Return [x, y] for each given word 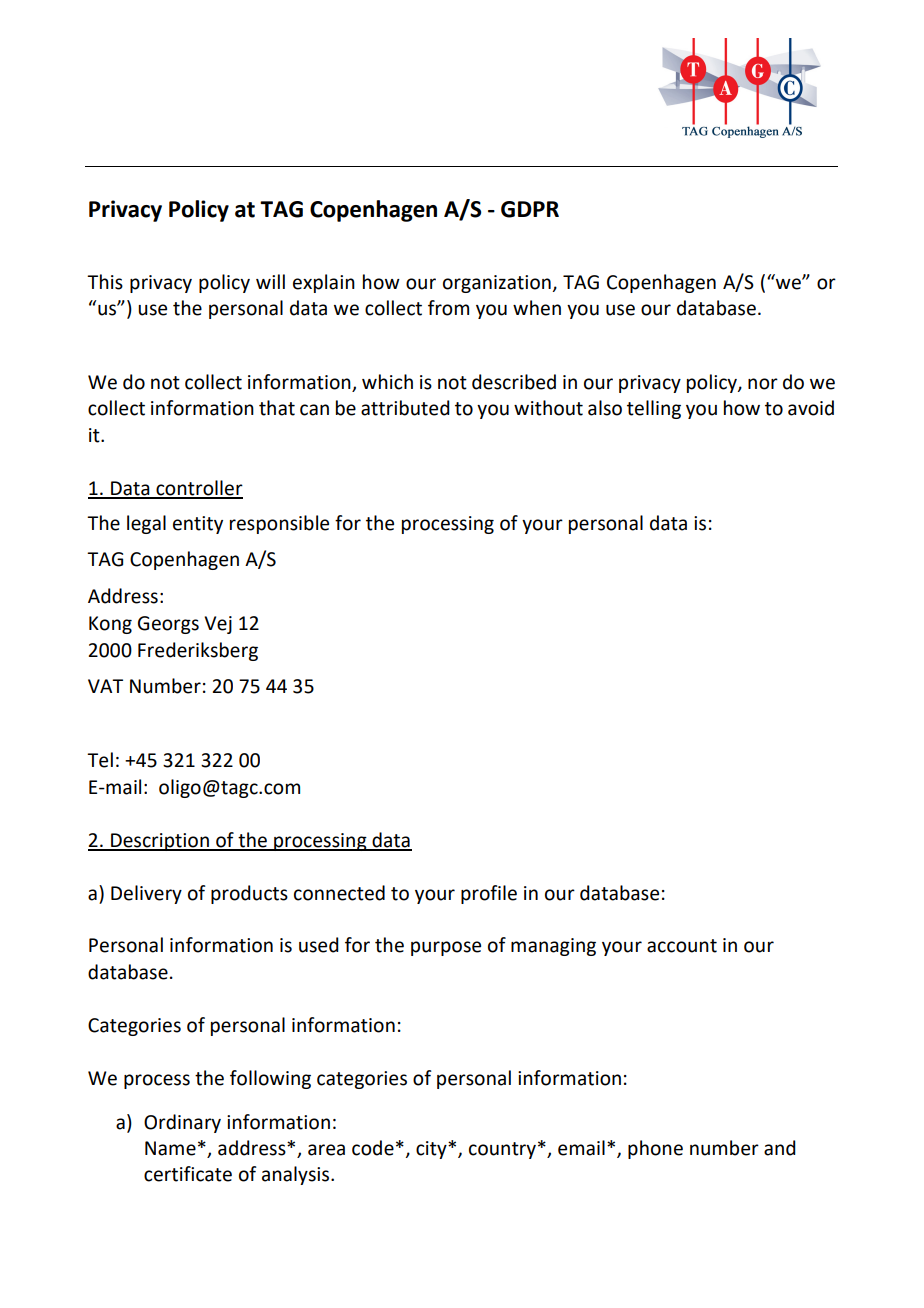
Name [170, 1148]
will [270, 281]
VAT [105, 686]
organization [498, 284]
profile [489, 894]
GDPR [530, 209]
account [682, 946]
